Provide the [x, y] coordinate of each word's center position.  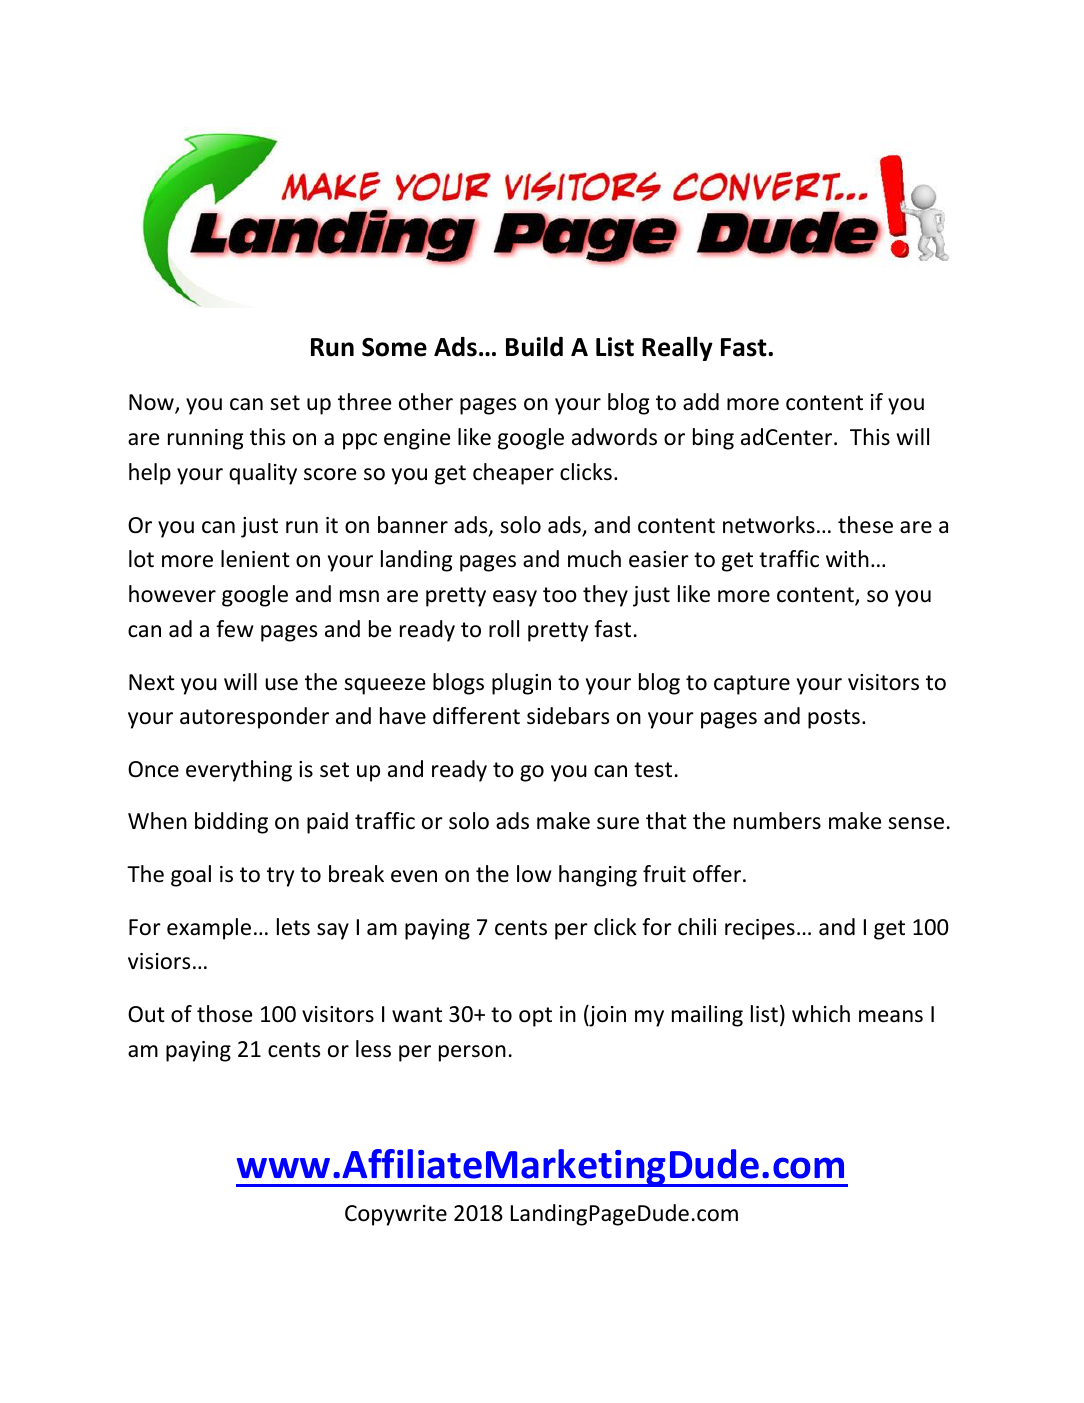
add [701, 402]
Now [152, 404]
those [224, 1014]
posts [834, 719]
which [821, 1014]
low [534, 874]
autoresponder [254, 718]
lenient [255, 559]
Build [534, 346]
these [865, 525]
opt [535, 1017]
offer [718, 874]
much [594, 559]
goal [191, 876]
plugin [521, 684]
